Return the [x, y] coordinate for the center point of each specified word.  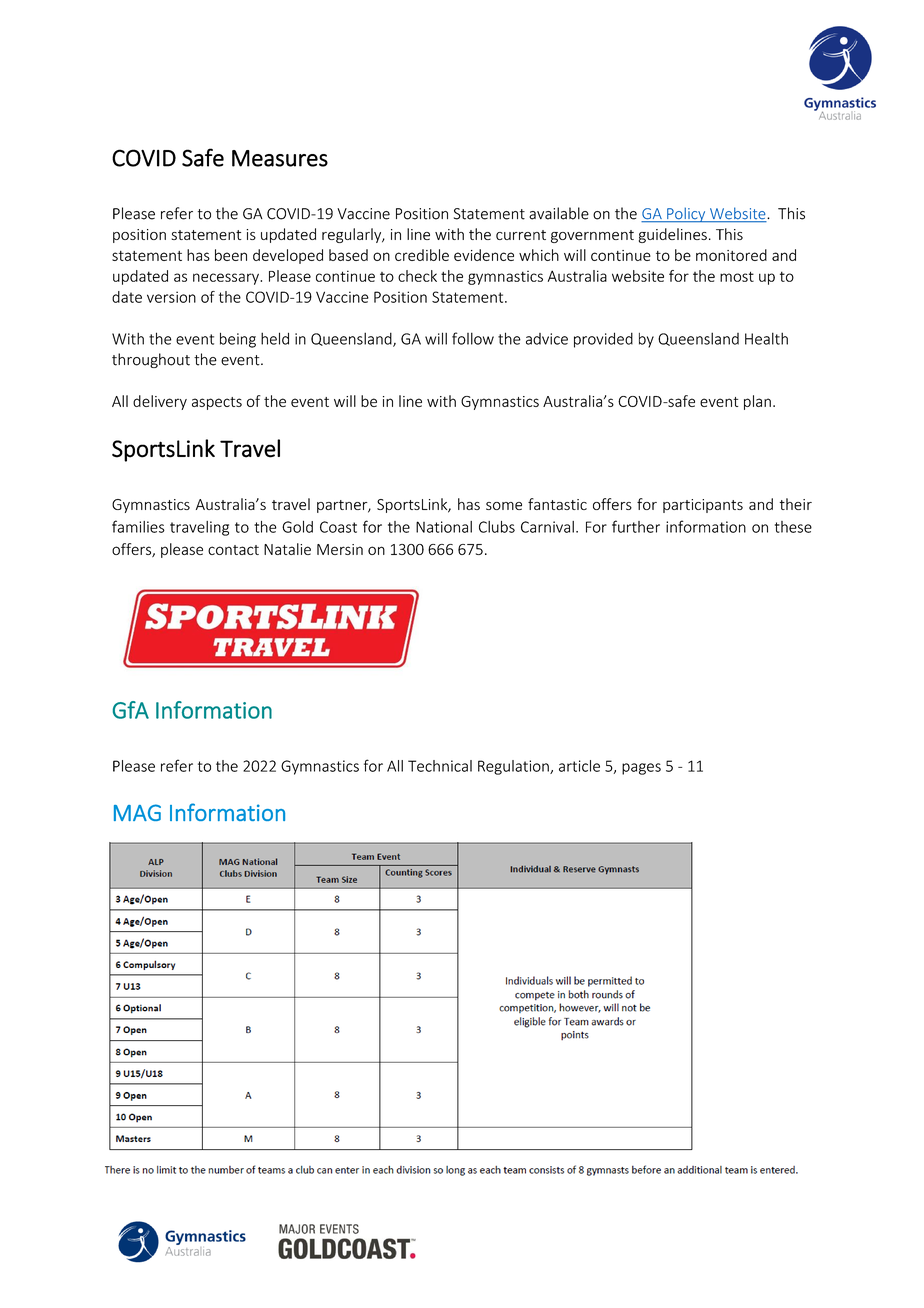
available [559, 213]
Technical [440, 766]
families [138, 526]
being [238, 340]
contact [233, 550]
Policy [686, 215]
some [504, 506]
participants [703, 506]
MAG [137, 812]
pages [641, 769]
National [444, 527]
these [793, 527]
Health [766, 338]
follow [473, 338]
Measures [280, 158]
